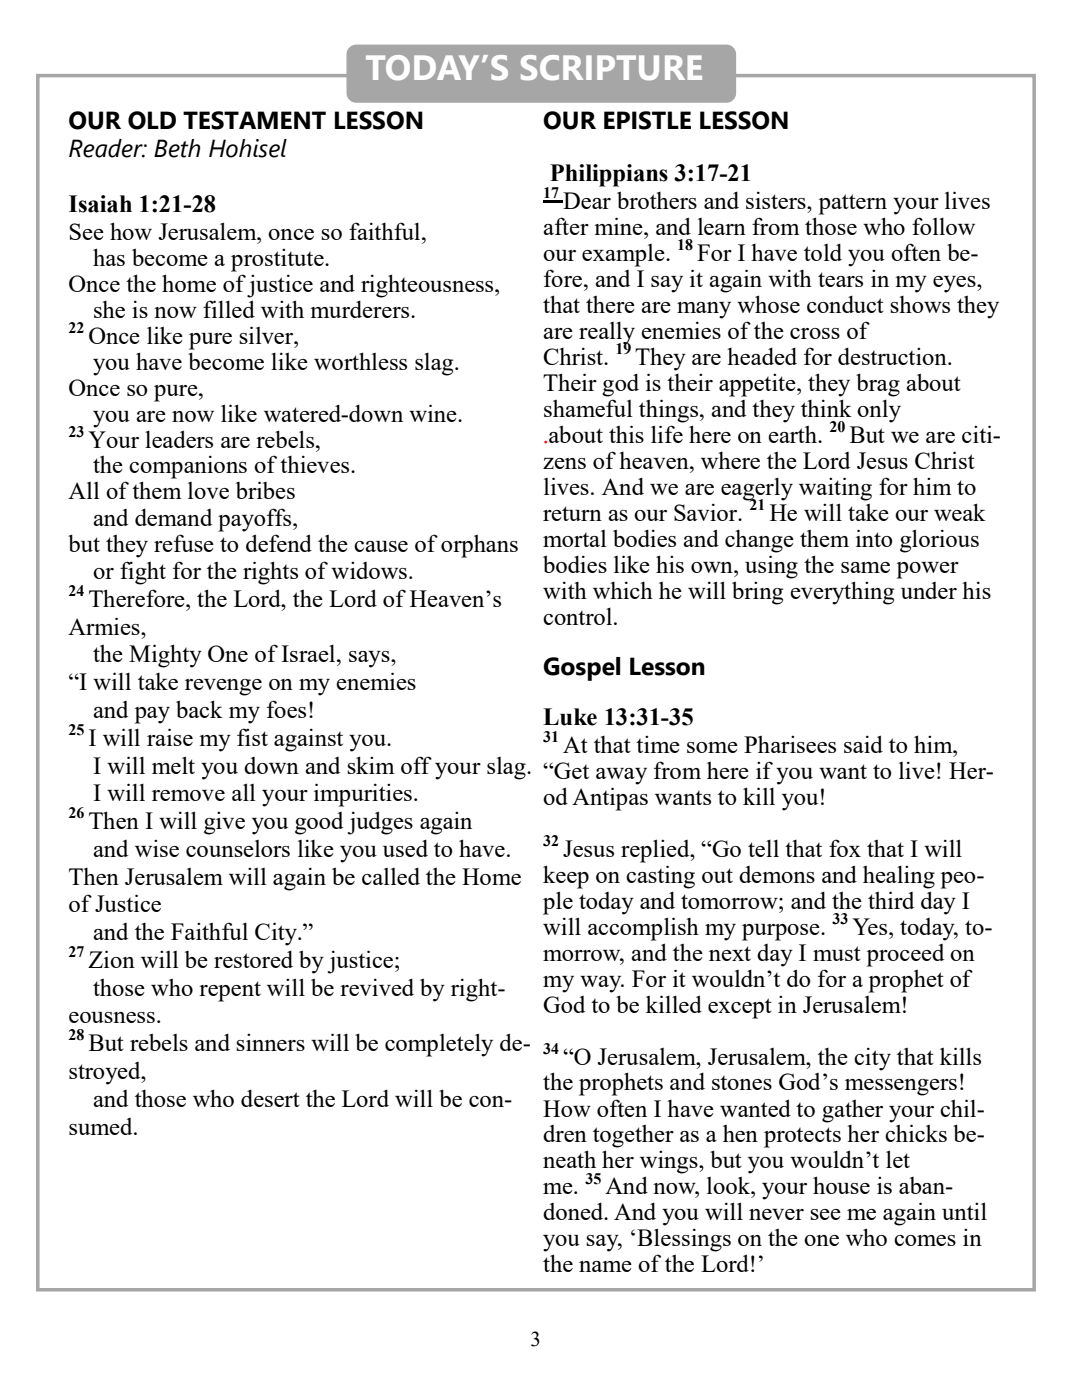 This document has width=1071, height=1386. What do you see at coordinates (853, 204) in the document?
I see `pattern` at bounding box center [853, 204].
